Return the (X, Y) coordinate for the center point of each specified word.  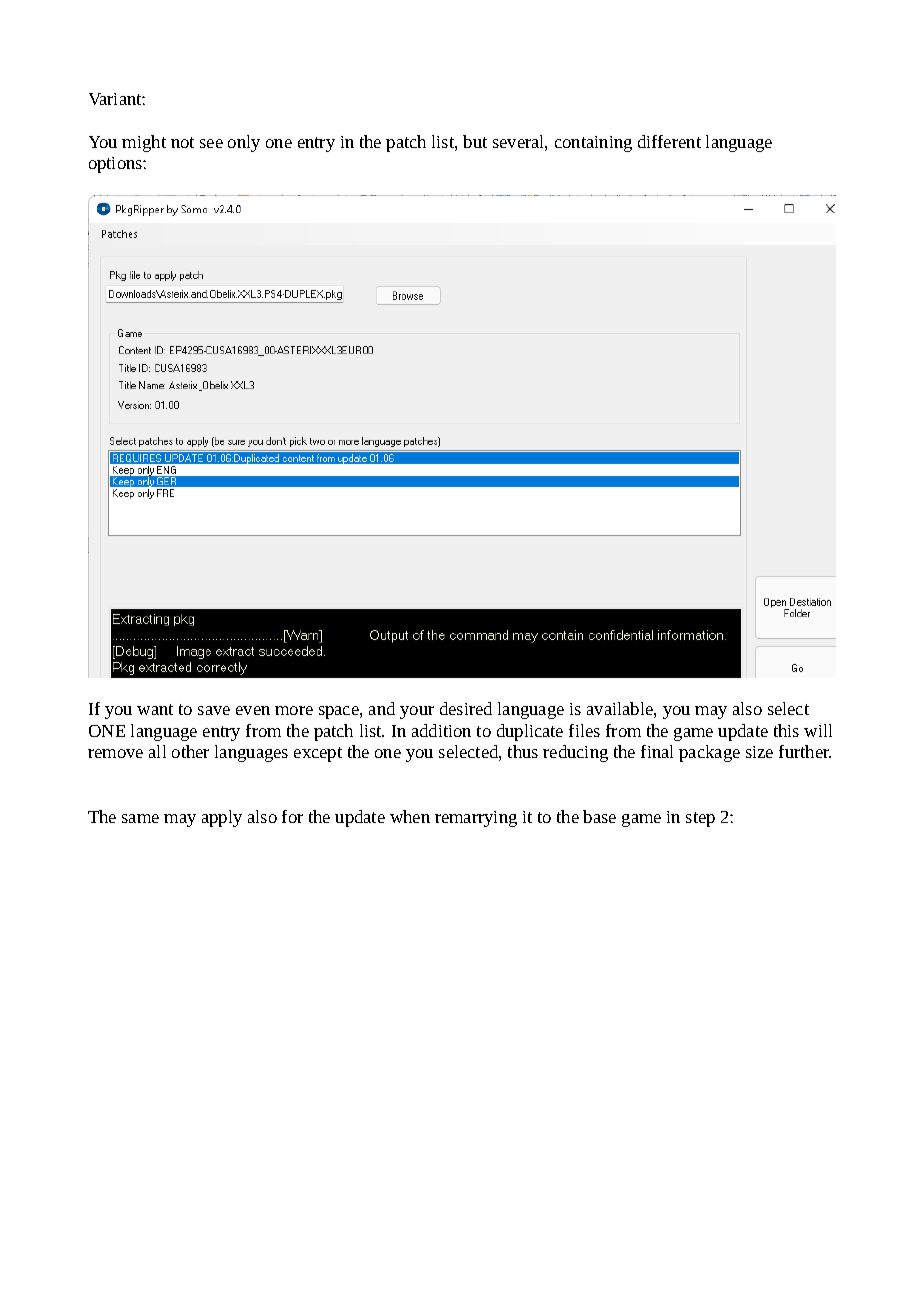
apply (222, 818)
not (182, 142)
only (244, 143)
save (214, 710)
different (669, 141)
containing (593, 144)
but (475, 141)
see (211, 143)
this (786, 730)
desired (466, 708)
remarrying (476, 819)
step (700, 819)
